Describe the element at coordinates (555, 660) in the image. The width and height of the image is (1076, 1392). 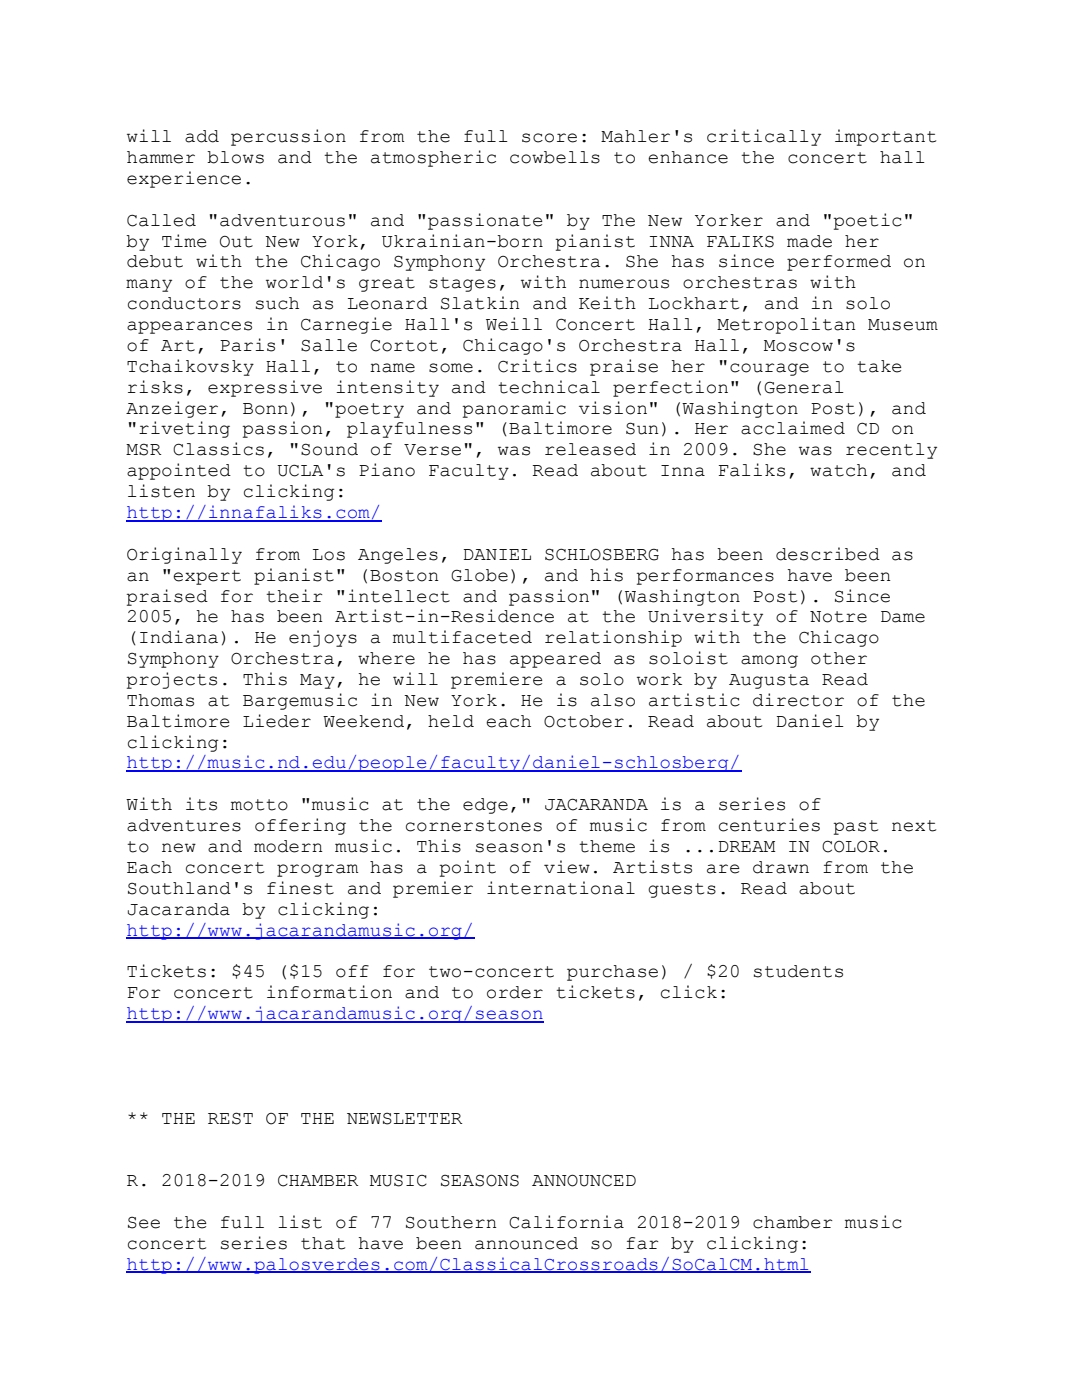
I see `appeared` at that location.
